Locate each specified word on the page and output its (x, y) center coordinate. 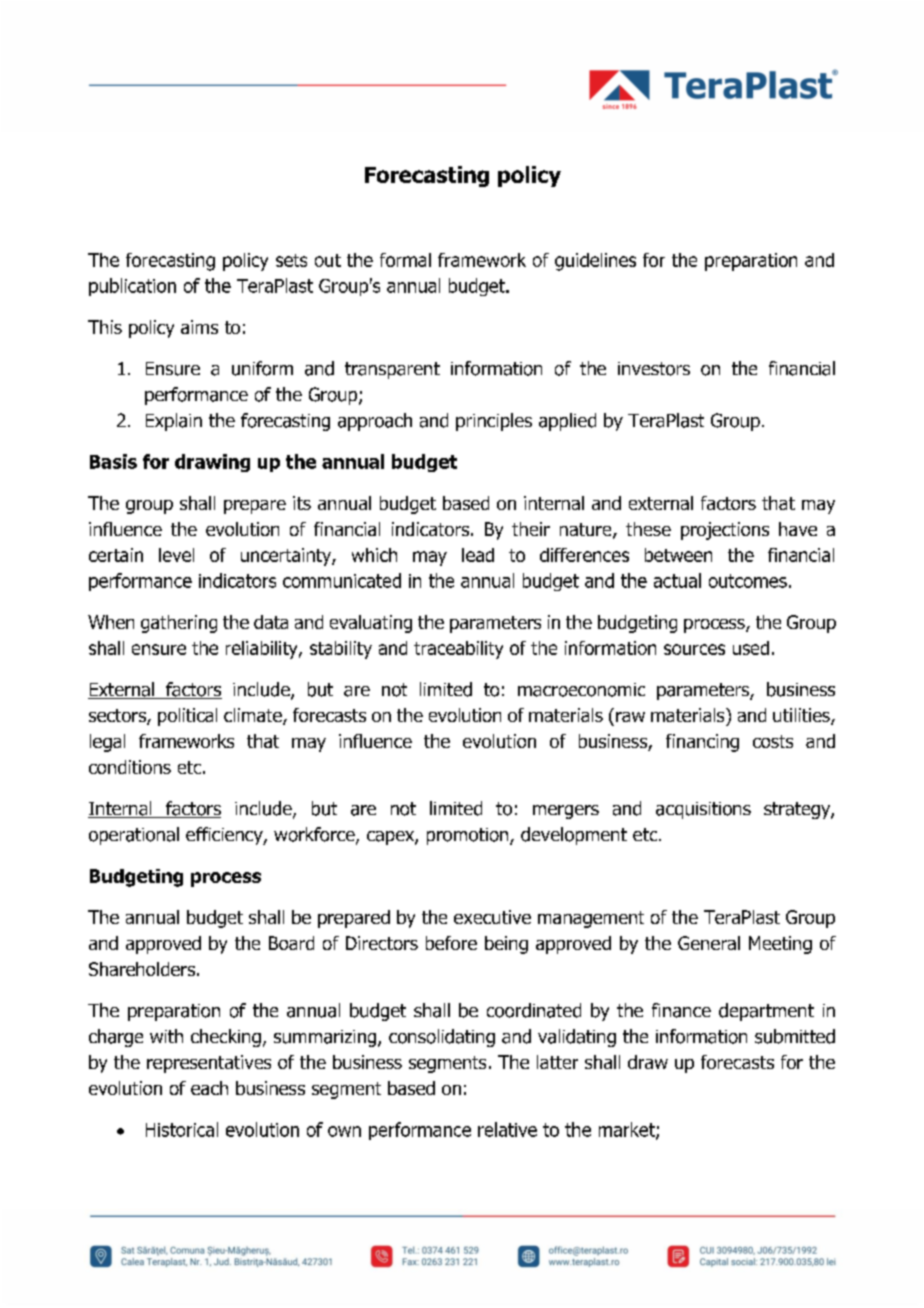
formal (405, 260)
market (628, 1130)
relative (507, 1129)
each (209, 1088)
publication (132, 287)
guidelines (595, 262)
